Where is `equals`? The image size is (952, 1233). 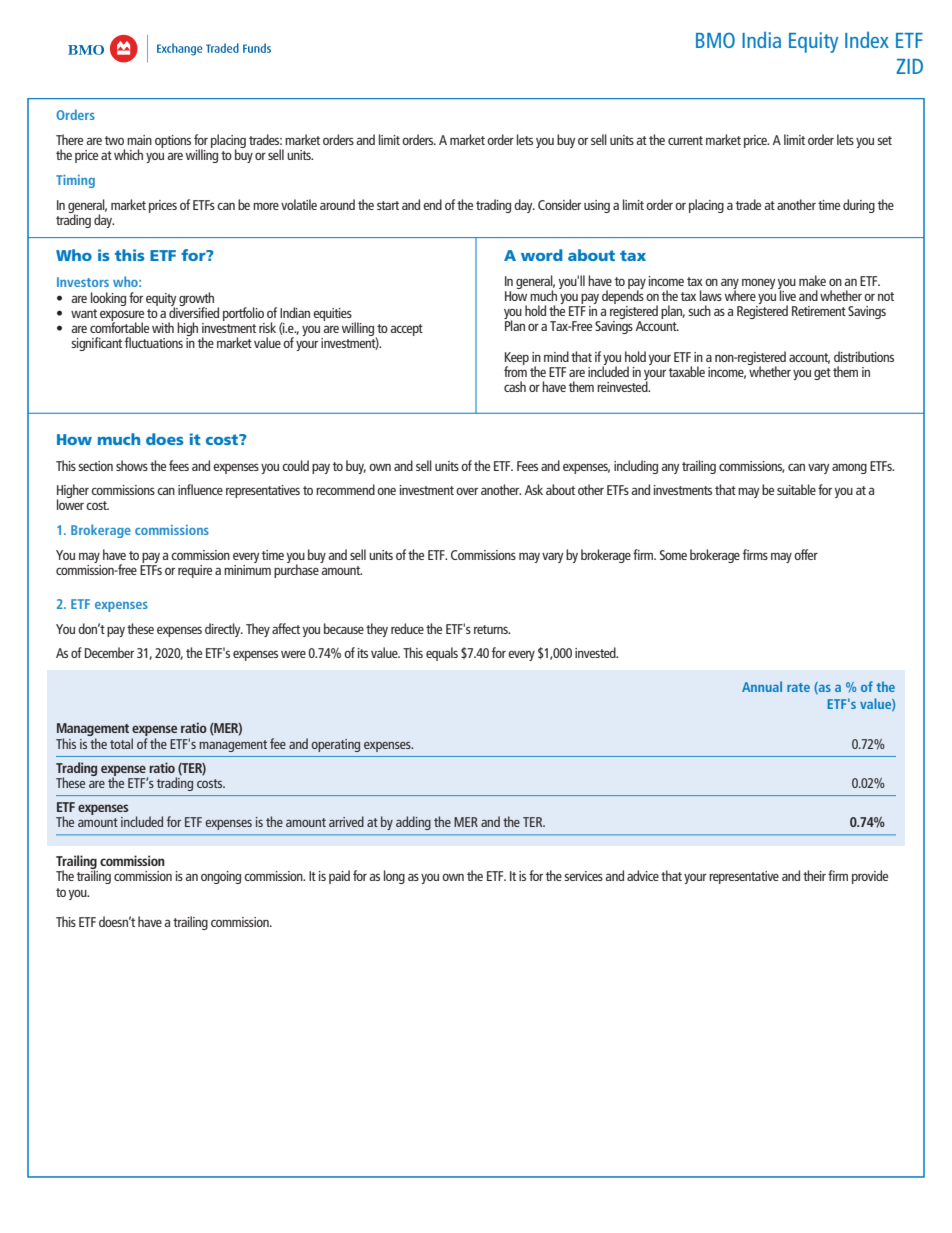 equals is located at coordinates (442, 654).
